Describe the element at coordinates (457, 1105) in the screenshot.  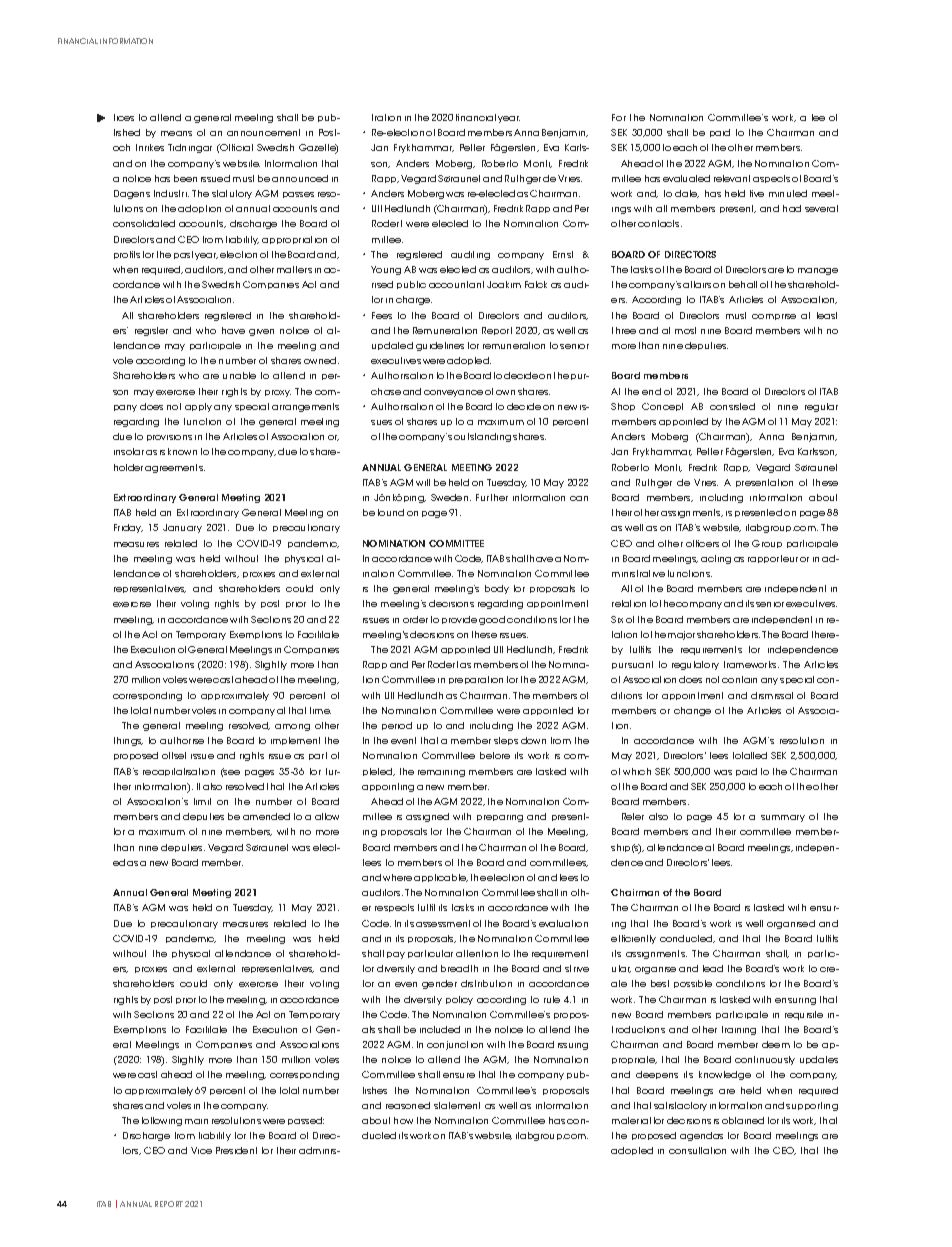
I see `statement` at that location.
